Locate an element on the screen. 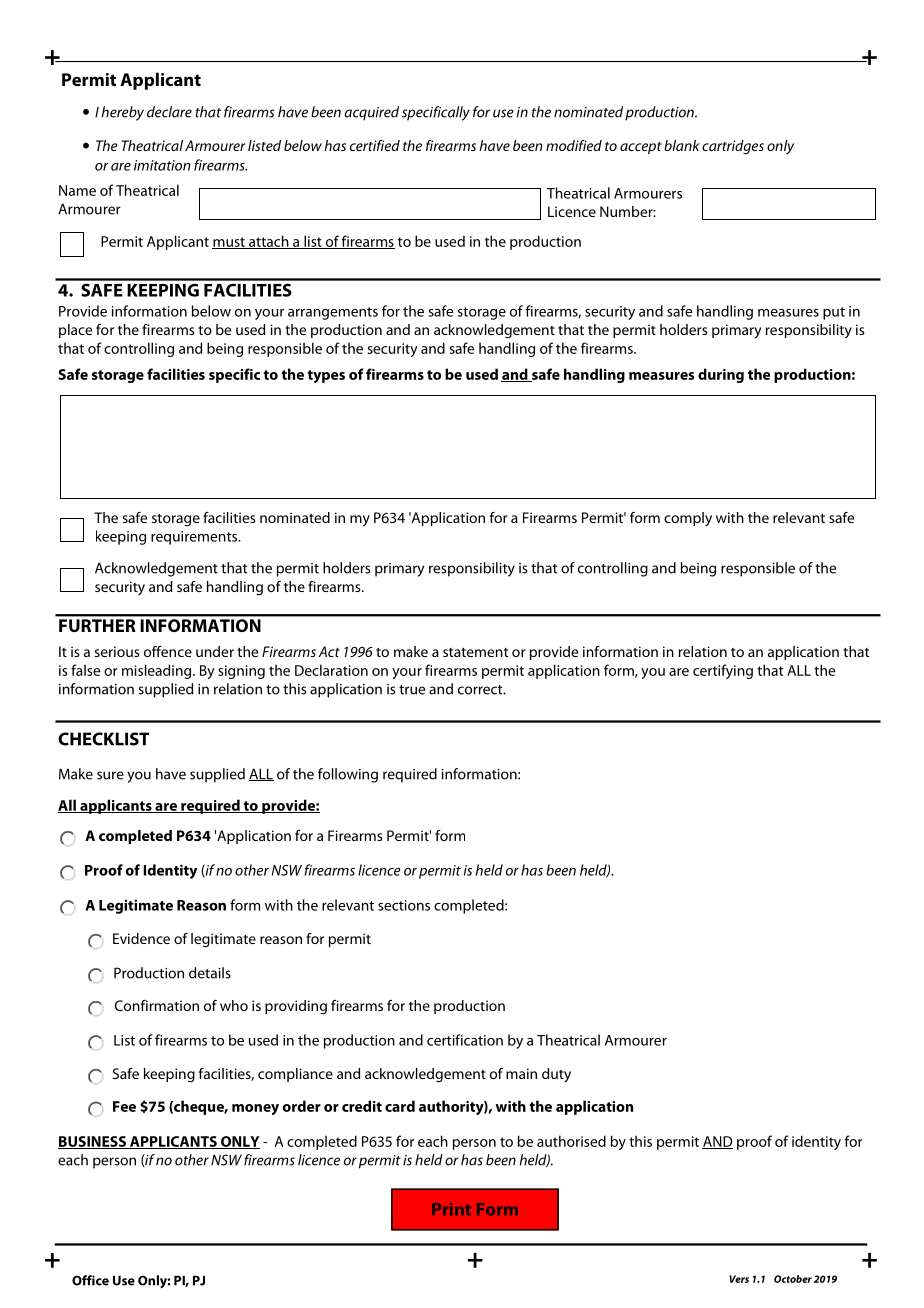  Office is located at coordinates (90, 1280).
